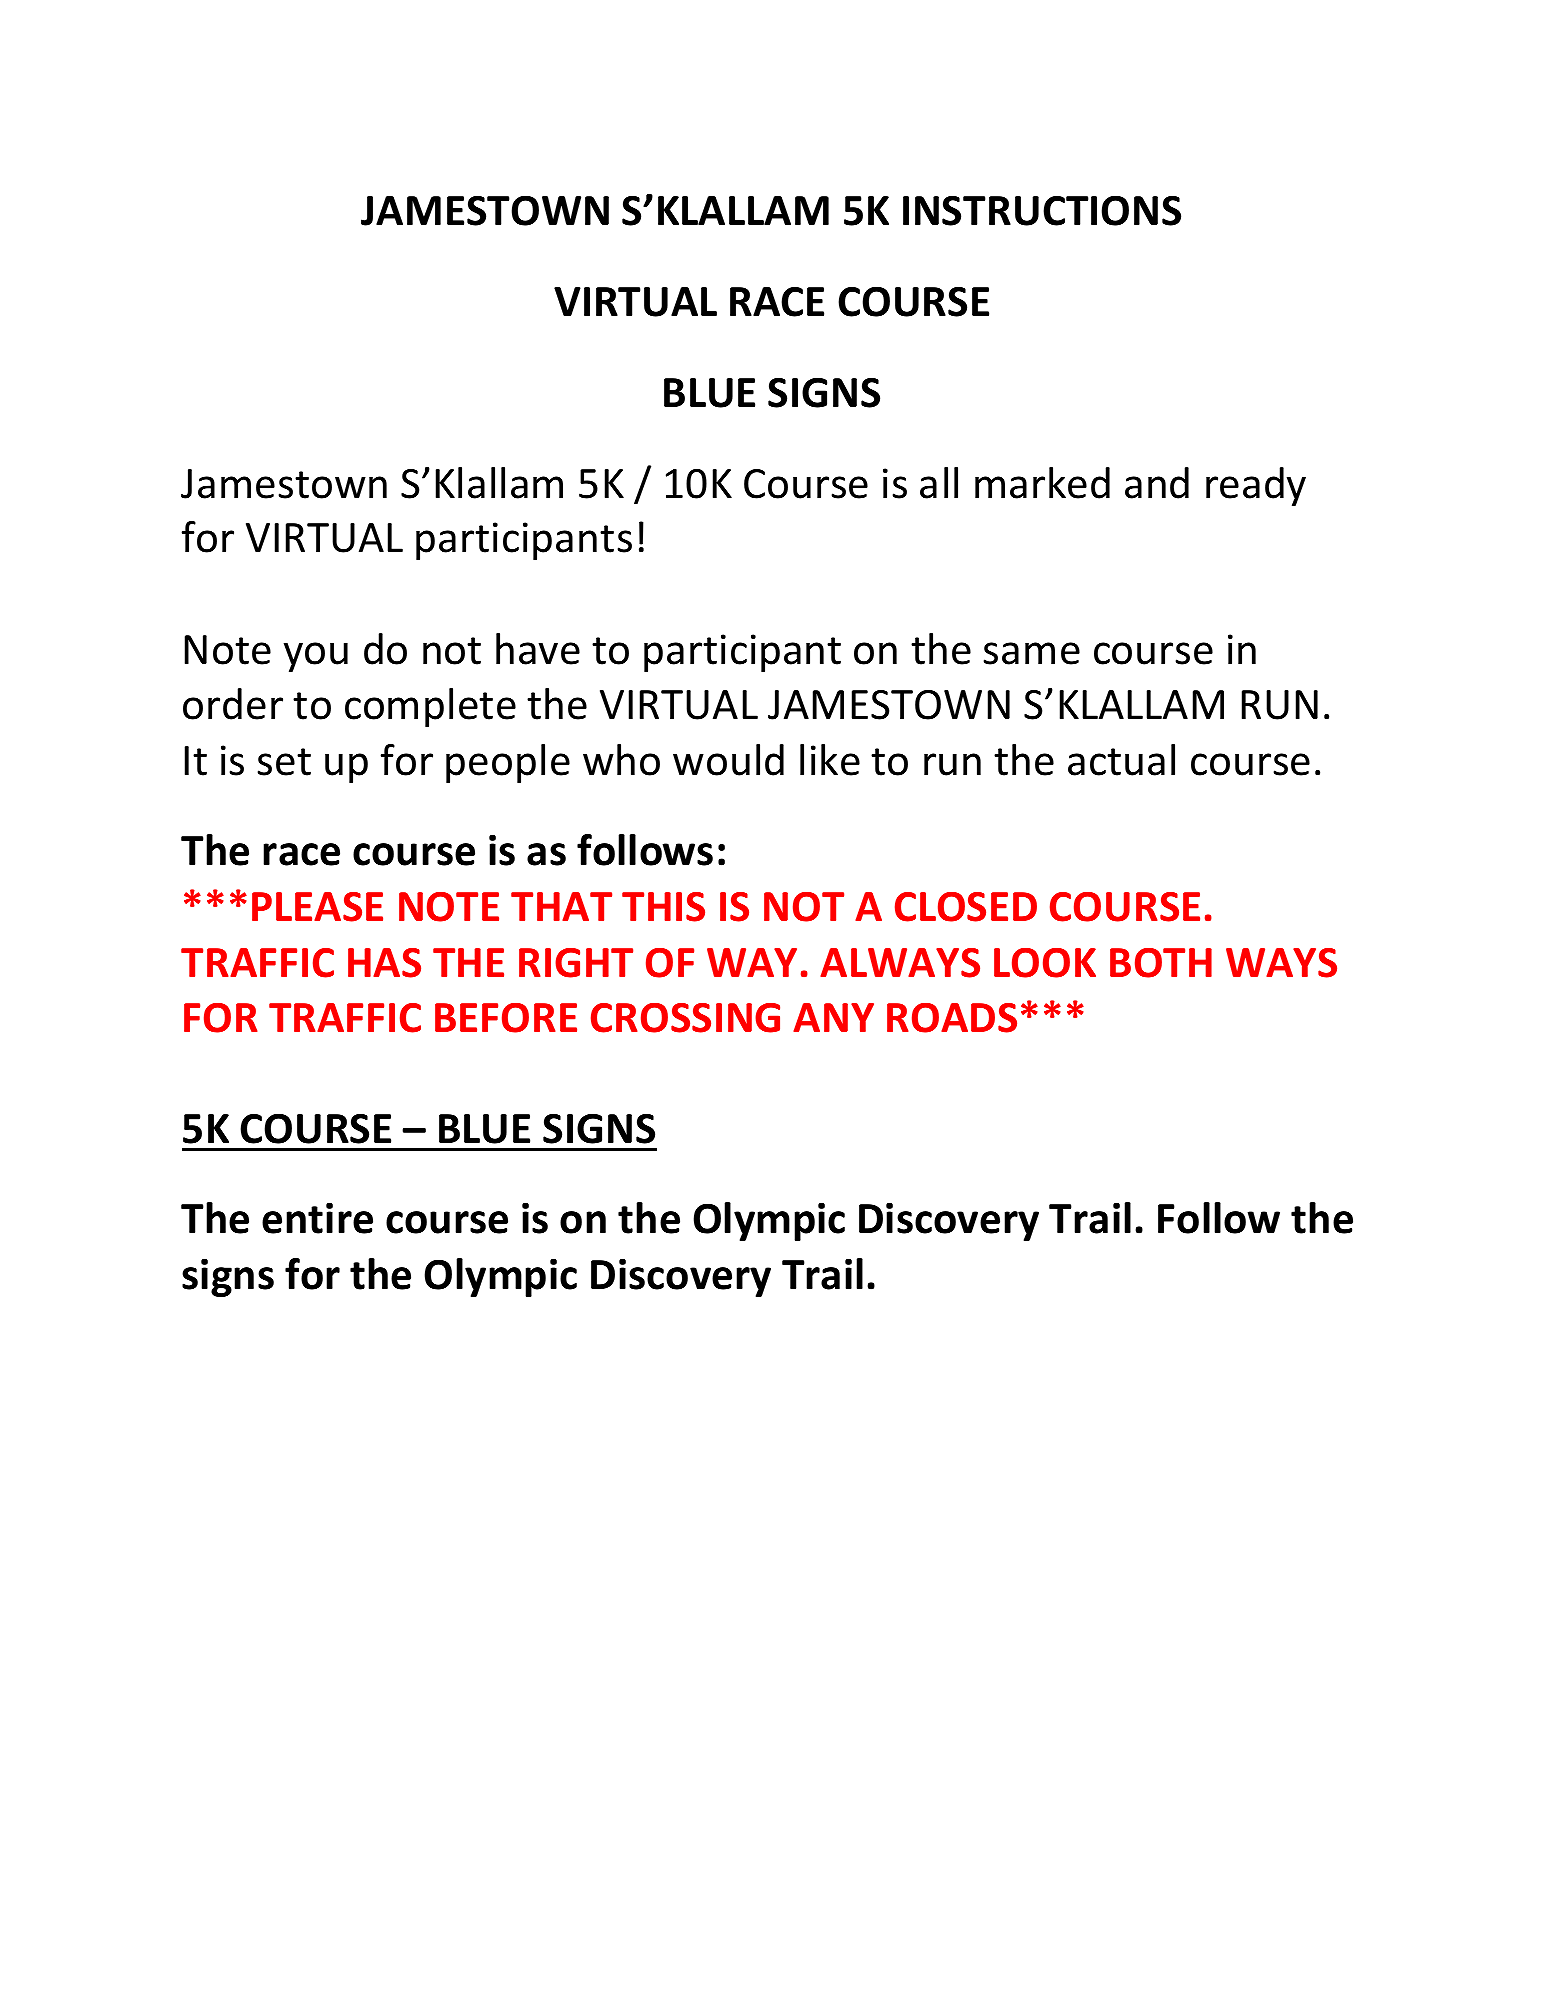 The width and height of the screenshot is (1544, 1999). What do you see at coordinates (685, 1018) in the screenshot?
I see `CROSSING` at bounding box center [685, 1018].
